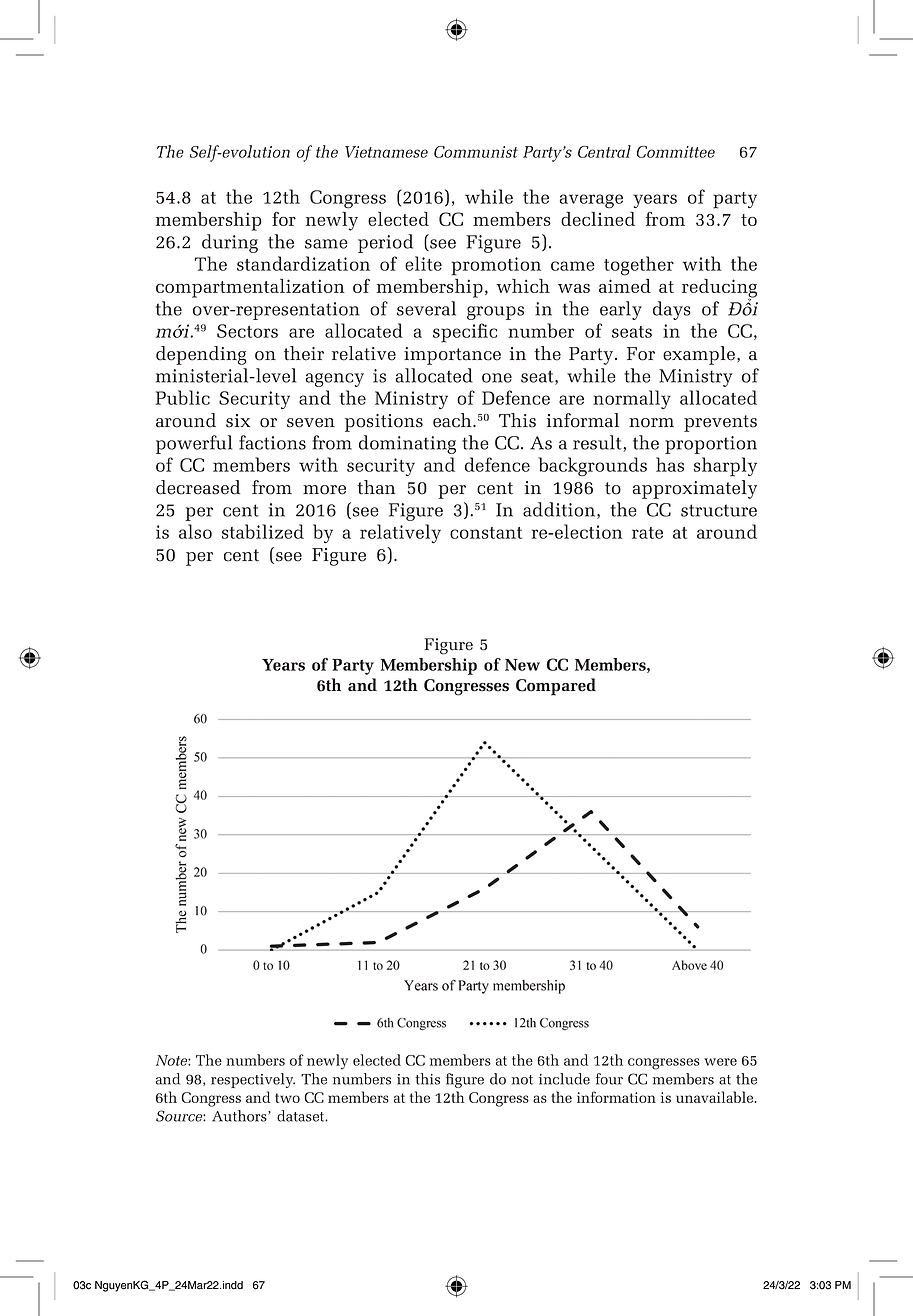 The image size is (913, 1316). I want to click on respectively, so click(253, 1080).
